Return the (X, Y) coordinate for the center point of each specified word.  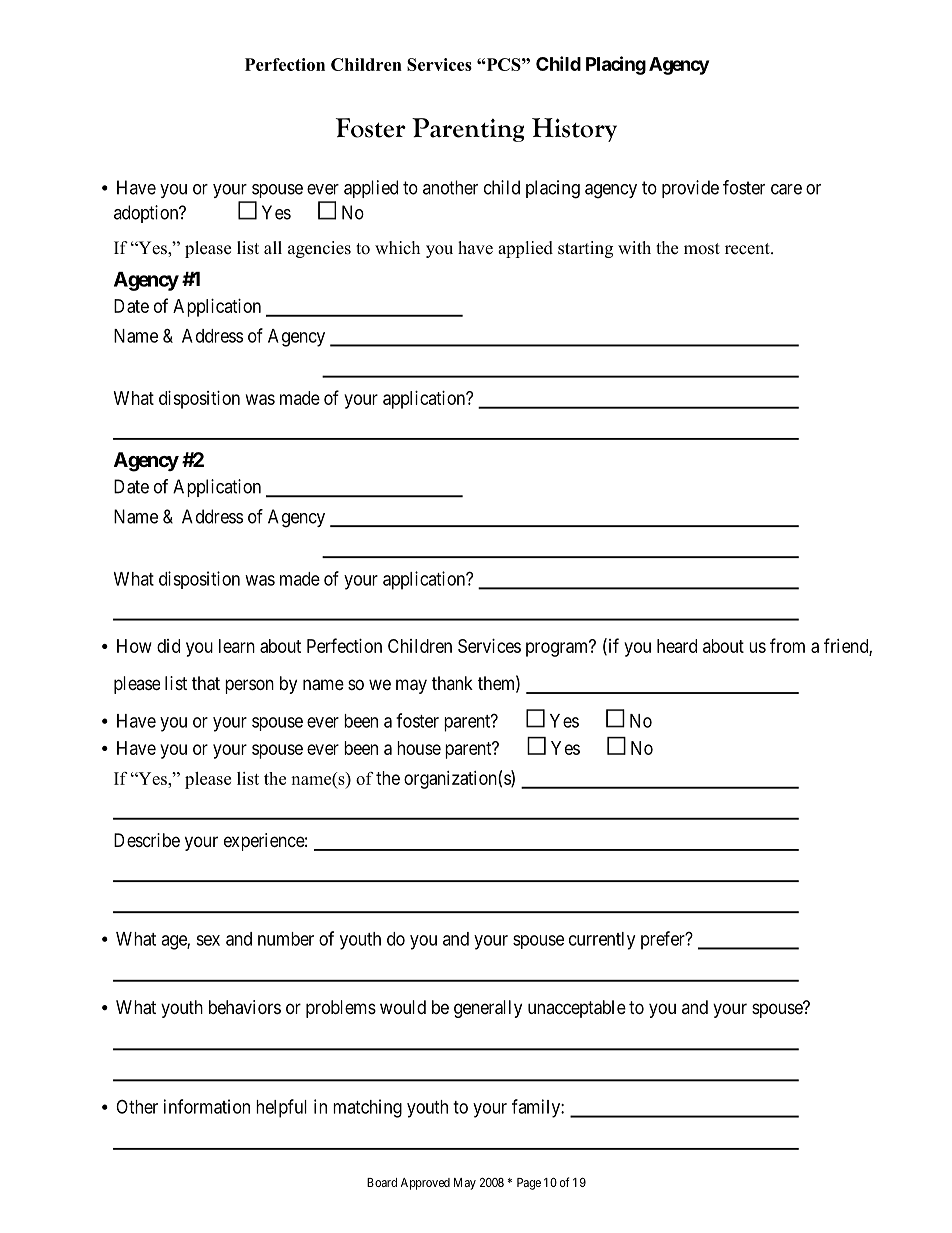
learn (237, 646)
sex (208, 940)
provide (690, 189)
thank (452, 683)
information (207, 1106)
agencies (319, 249)
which (397, 247)
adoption (147, 214)
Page (529, 1184)
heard (677, 646)
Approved (425, 1184)
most (702, 249)
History (574, 130)
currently (602, 941)
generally (488, 1009)
